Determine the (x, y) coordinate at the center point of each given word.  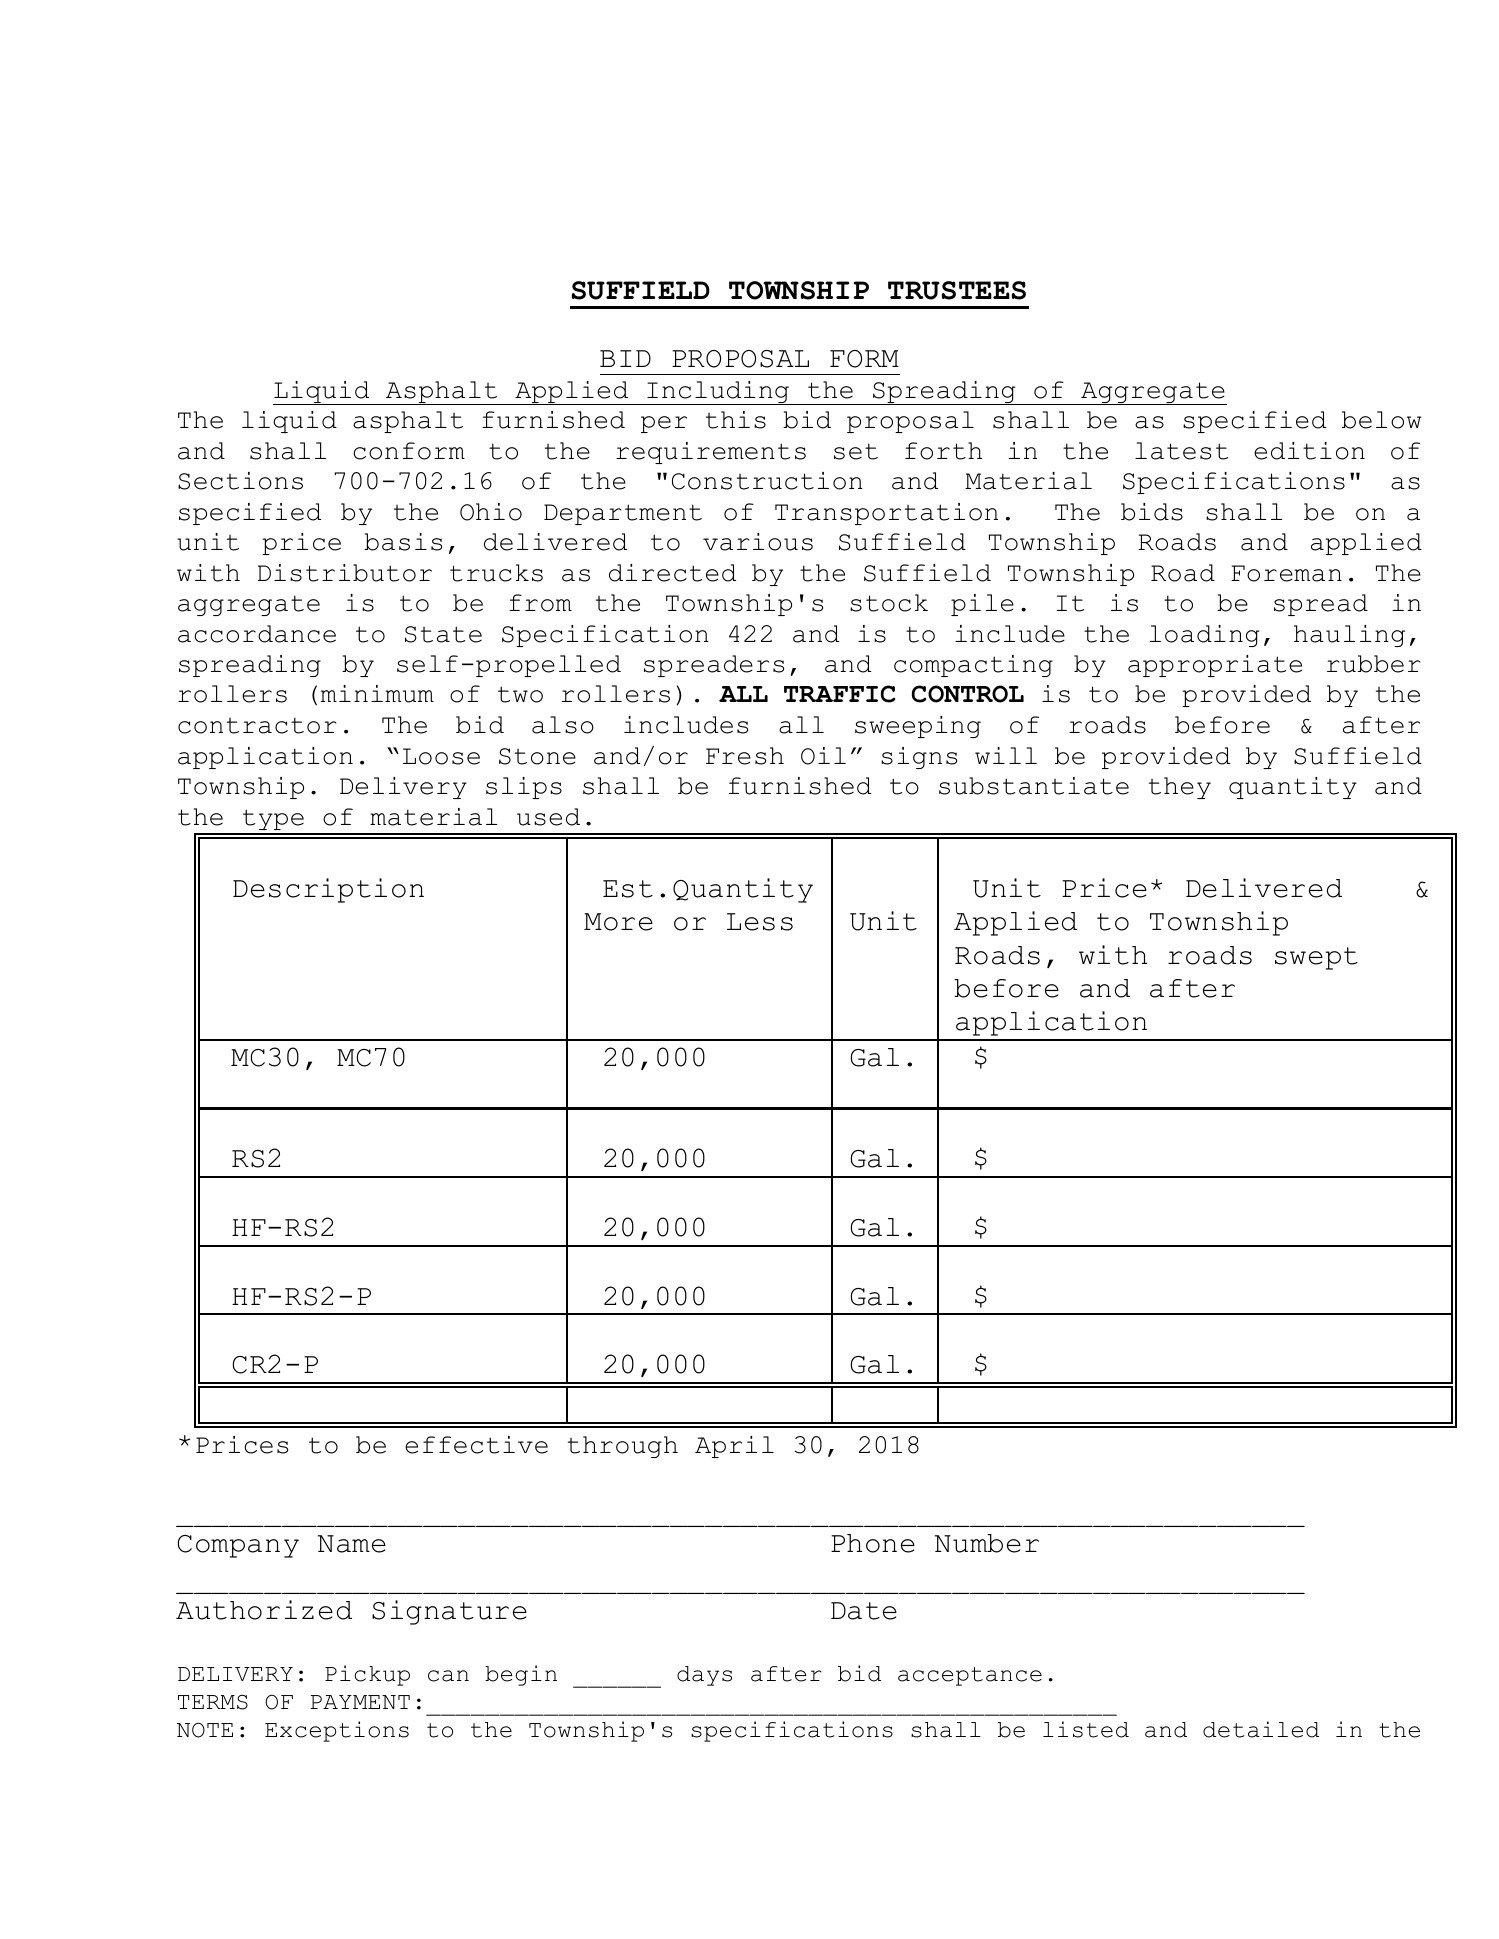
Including (718, 393)
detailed (1261, 1729)
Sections (240, 481)
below (1382, 420)
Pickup (367, 1675)
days (704, 1676)
